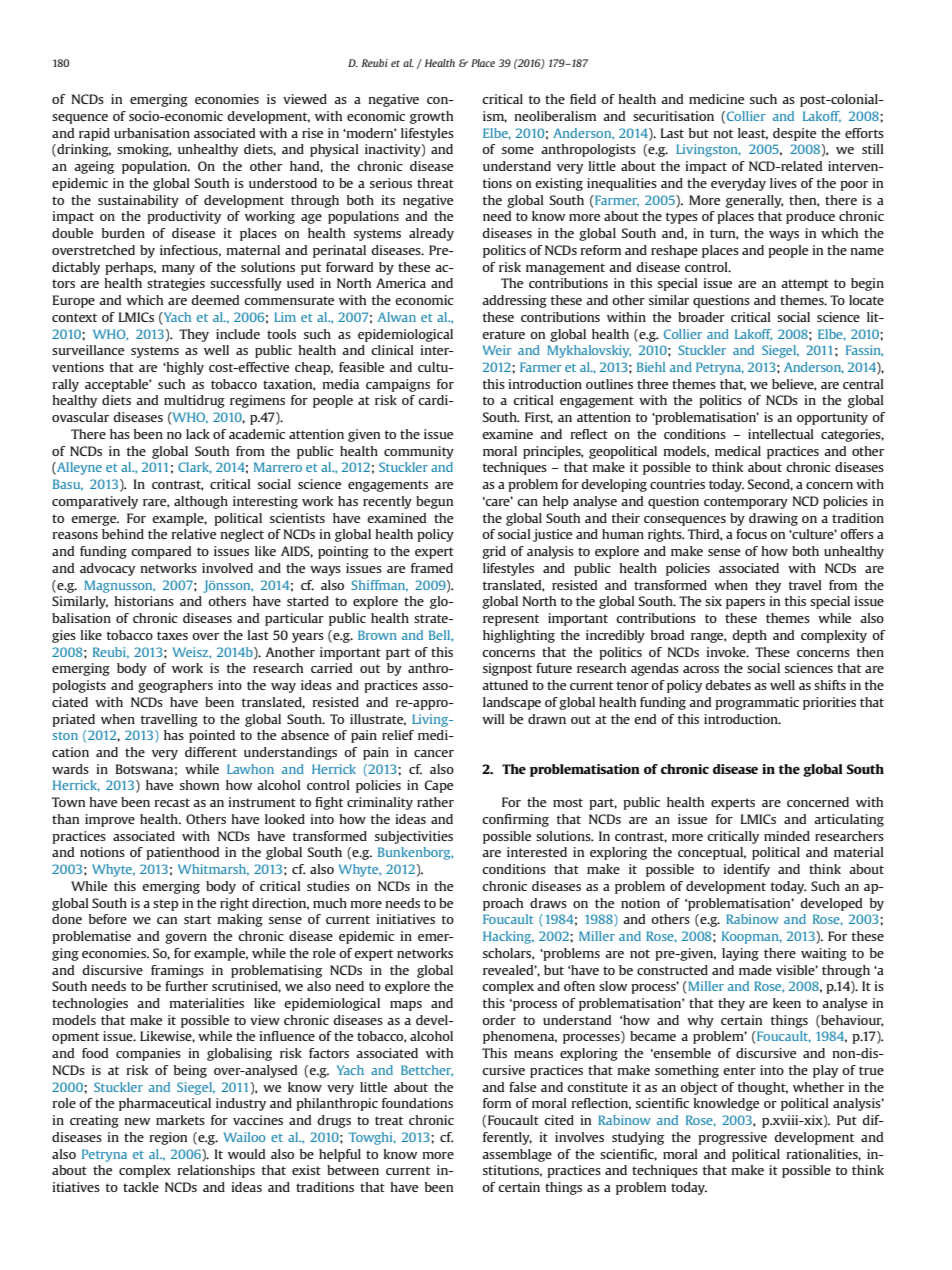  Describe the element at coordinates (172, 802) in the image. I see `recast` at that location.
